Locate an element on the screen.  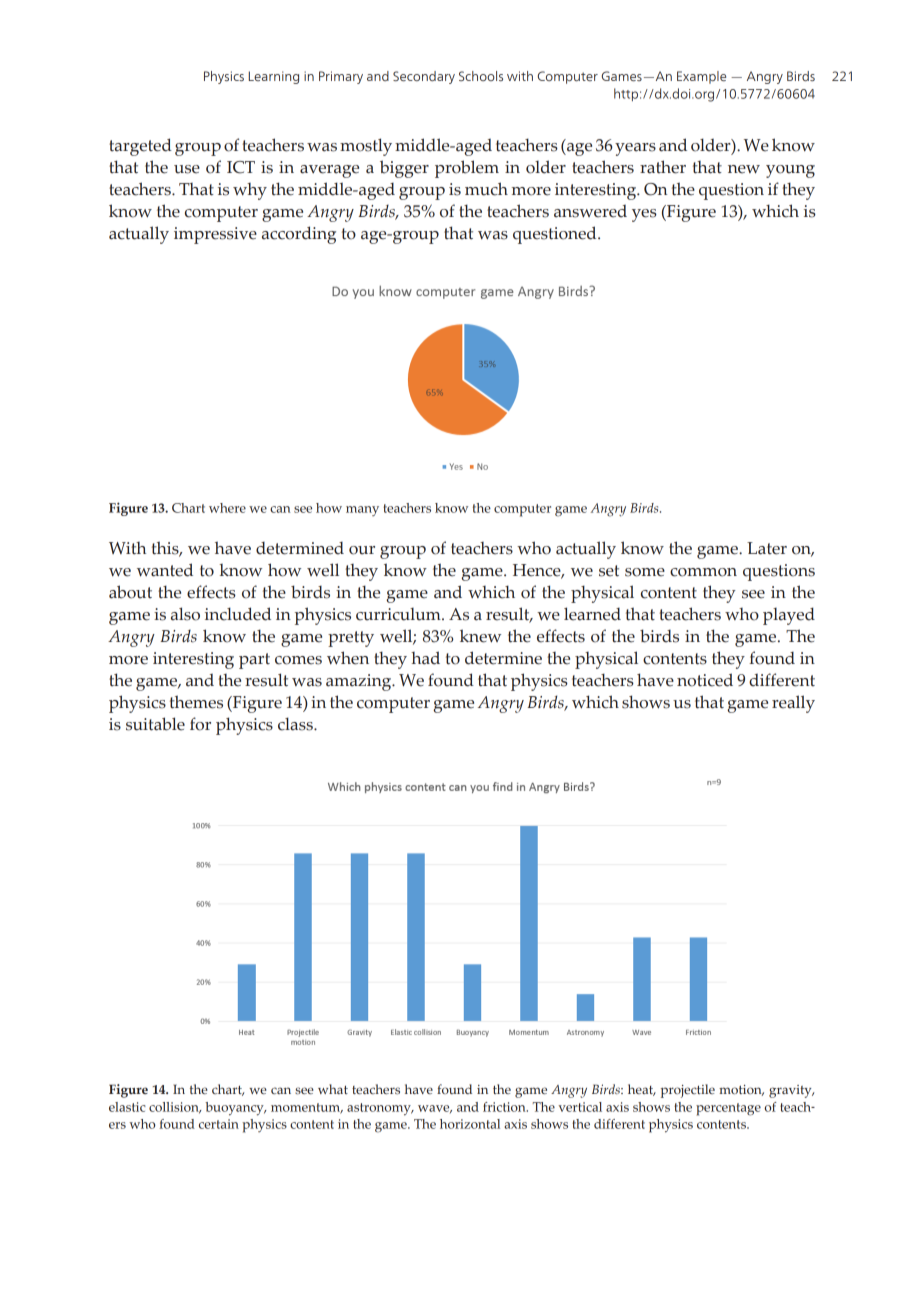
knew is located at coordinates (480, 636).
